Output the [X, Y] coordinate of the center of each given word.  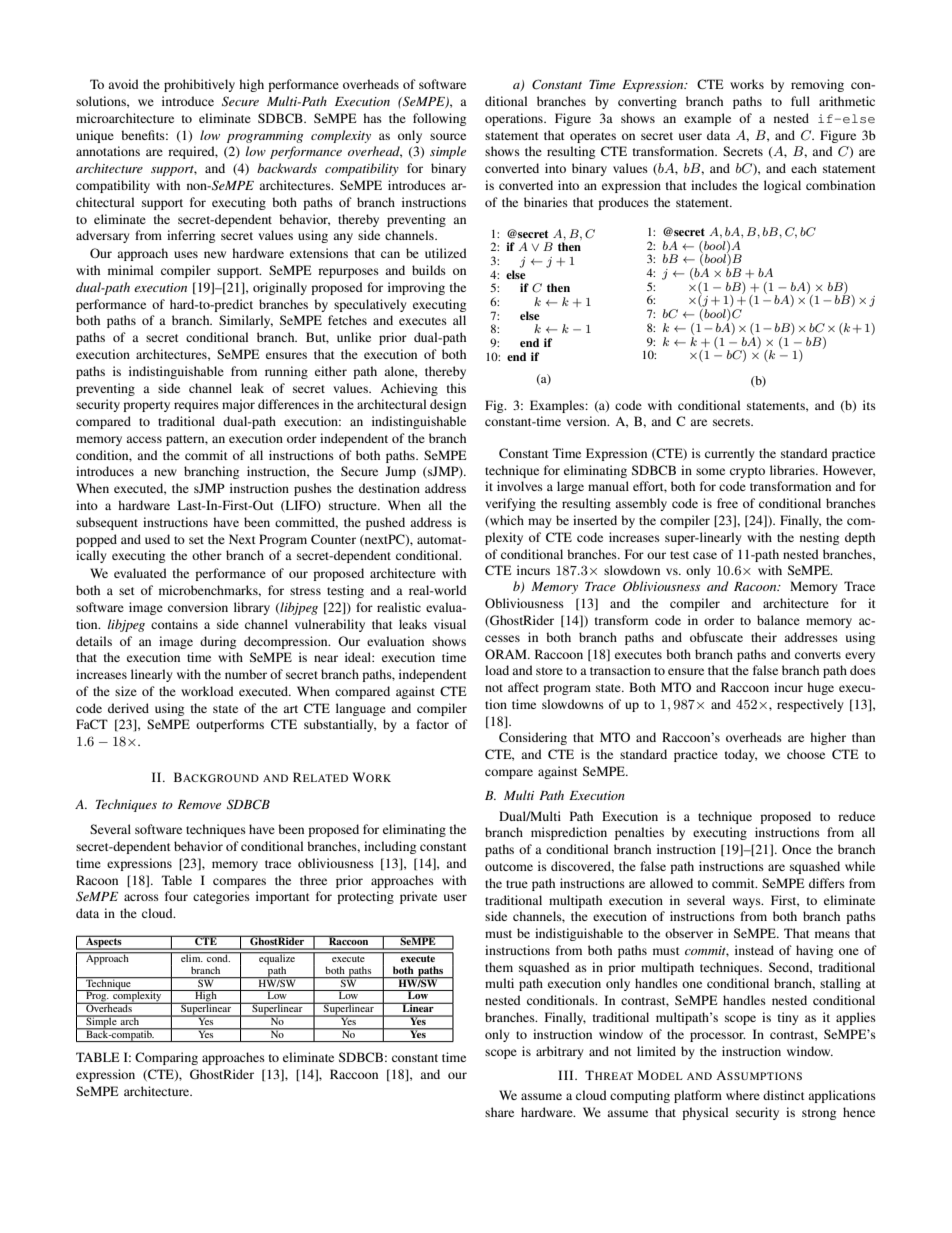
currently [729, 454]
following [439, 119]
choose [806, 754]
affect [523, 687]
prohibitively [199, 85]
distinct [784, 1095]
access [144, 439]
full [800, 101]
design [448, 405]
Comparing [166, 1058]
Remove [199, 804]
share [499, 1112]
